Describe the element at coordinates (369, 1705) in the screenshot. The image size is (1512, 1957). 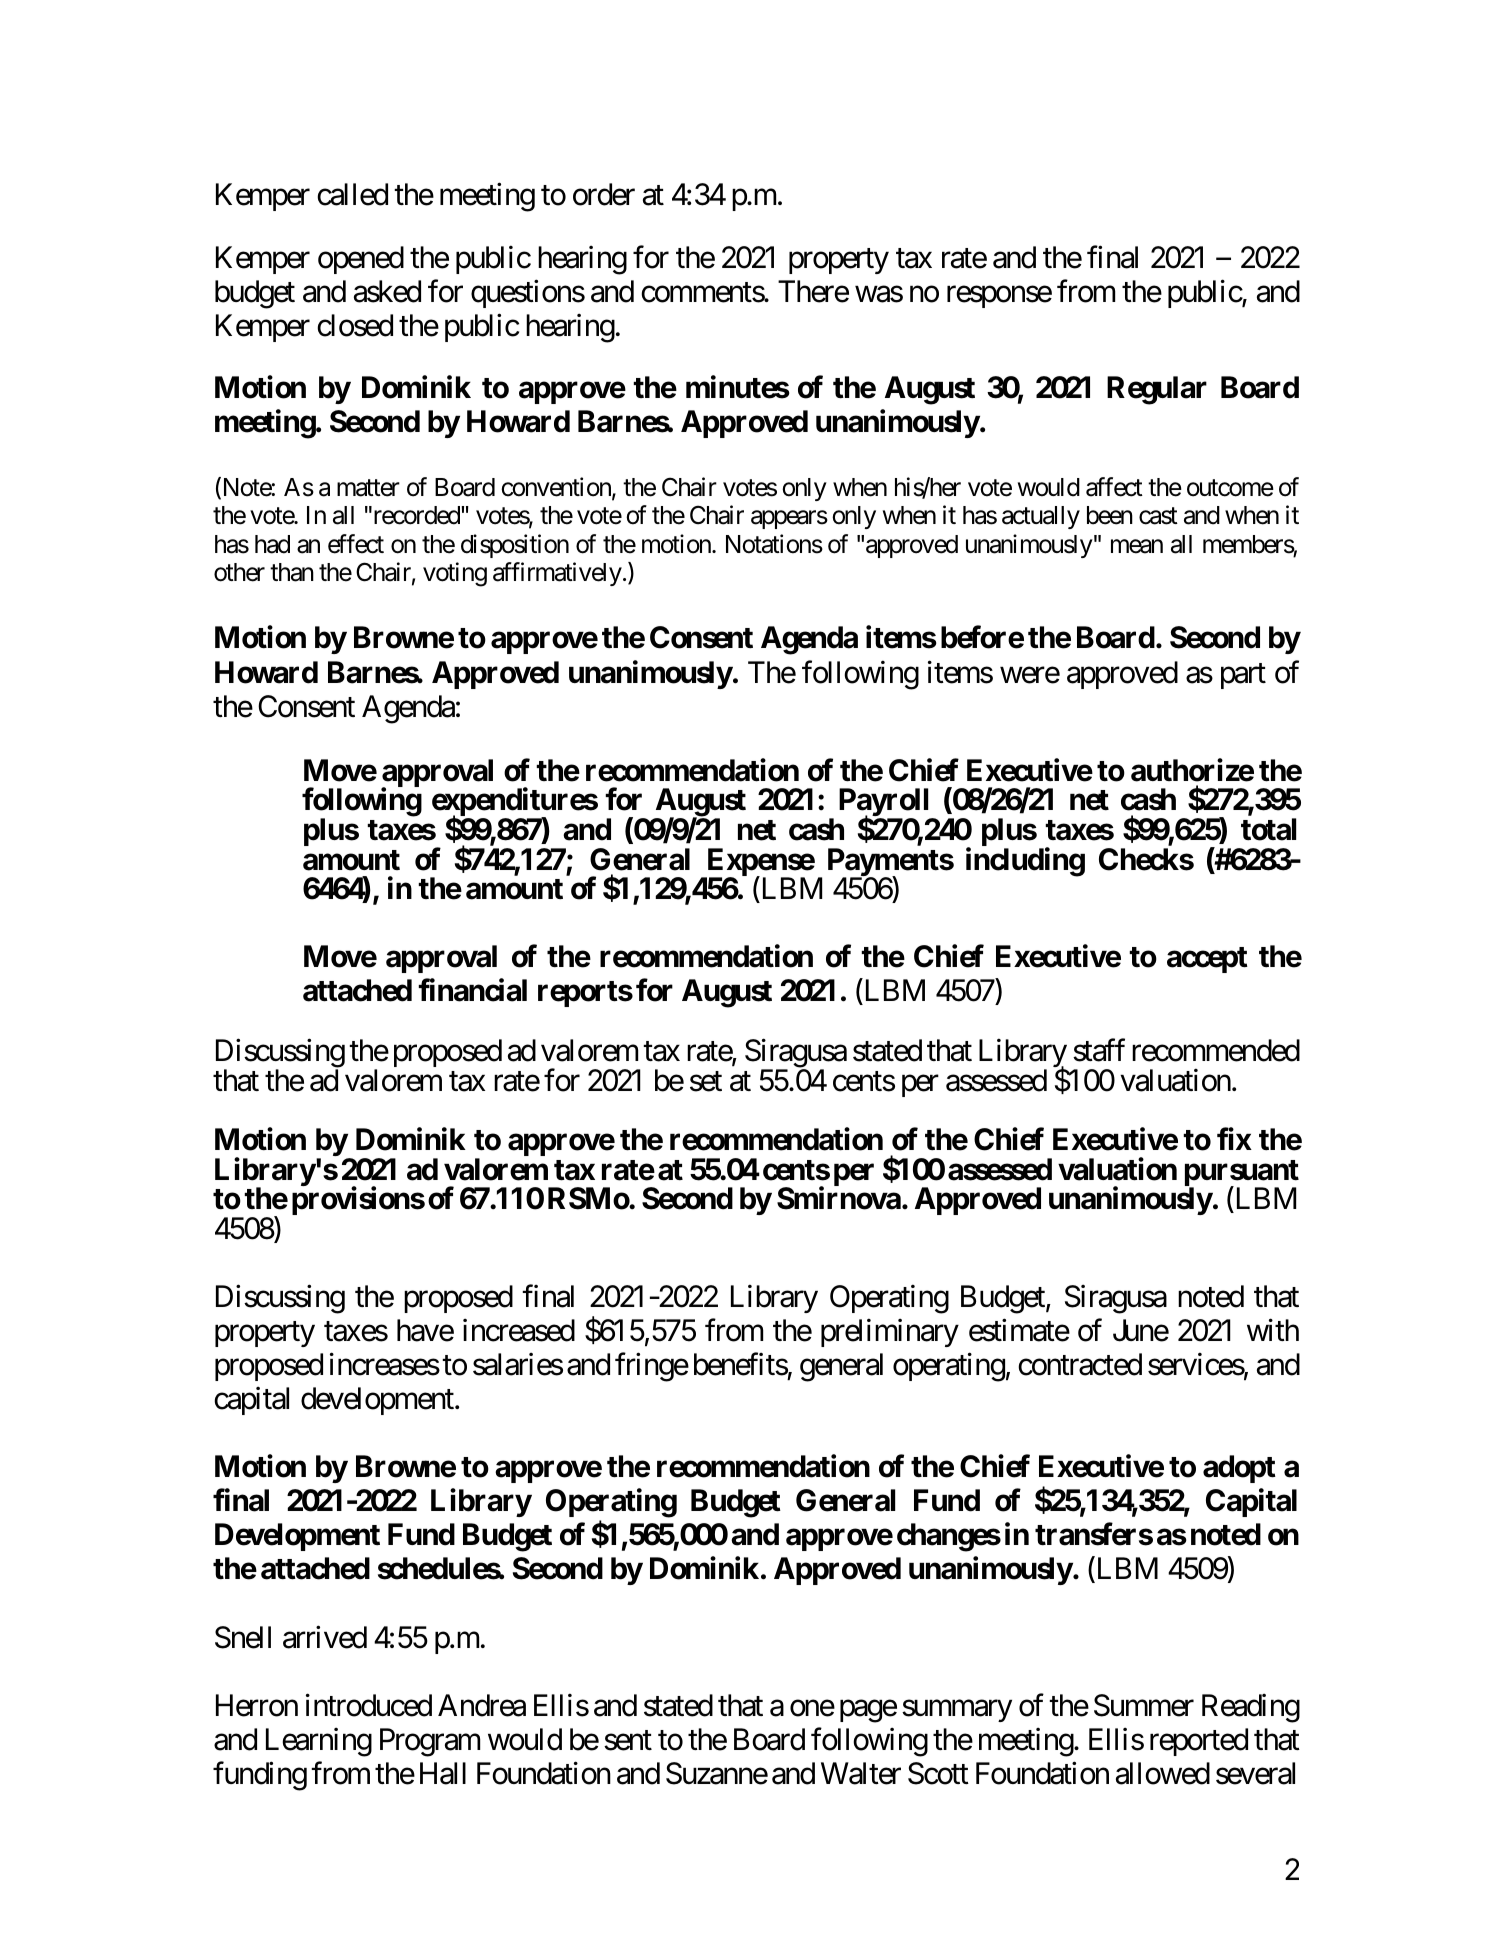
I see `introduced` at that location.
